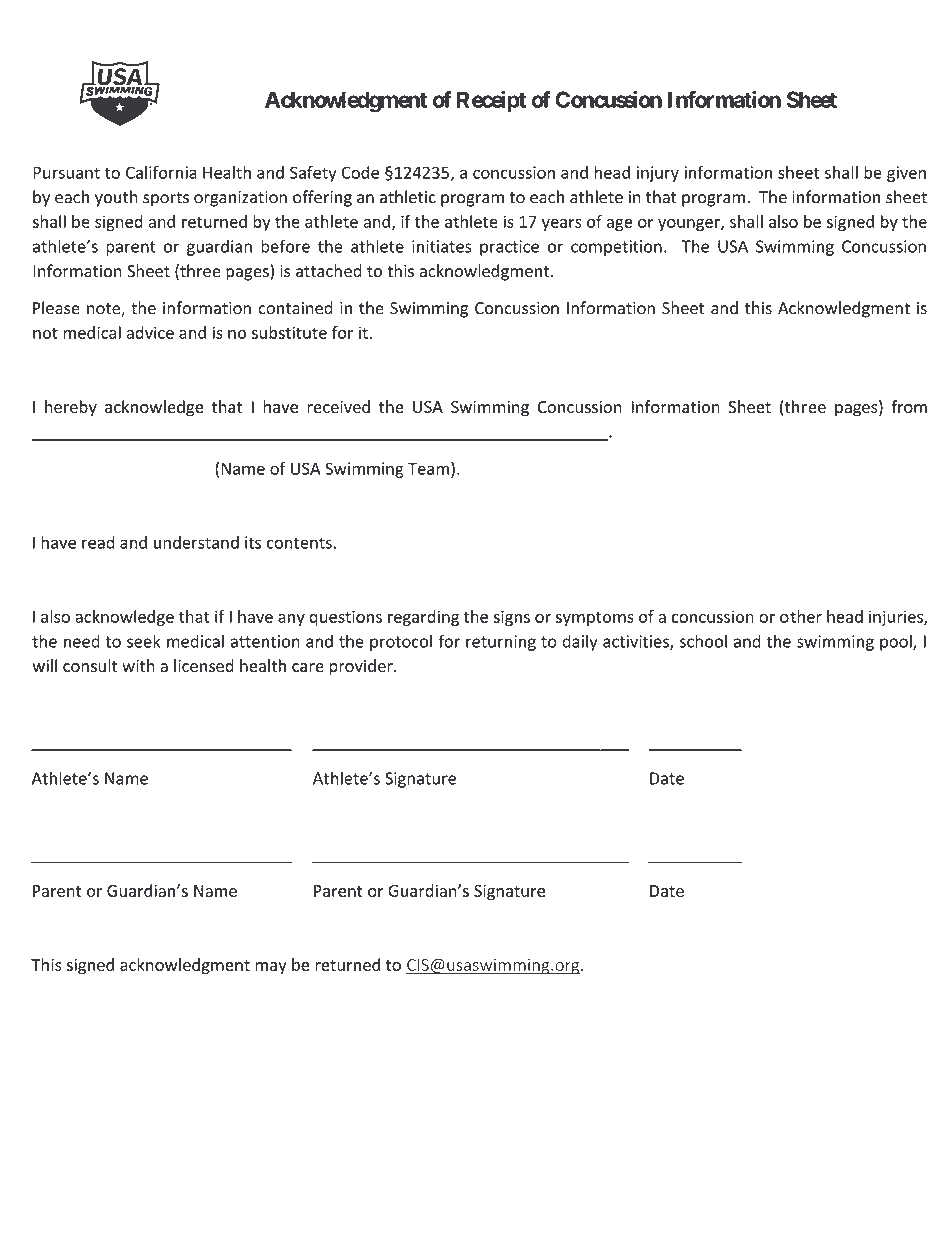  I want to click on understand, so click(196, 542).
